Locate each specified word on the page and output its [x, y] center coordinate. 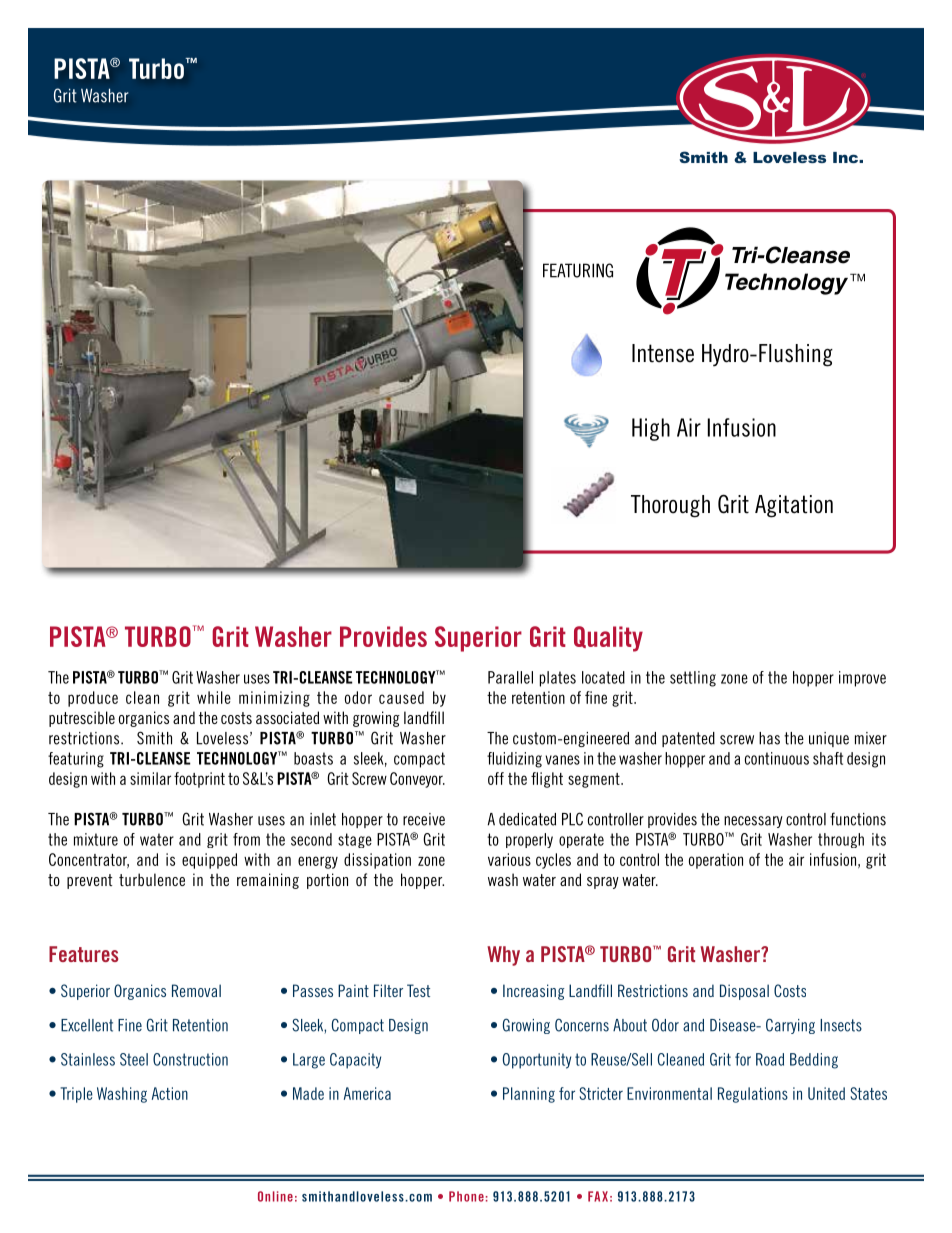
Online [275, 1196]
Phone [466, 1196]
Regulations [753, 1095]
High [651, 429]
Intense [663, 353]
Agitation [794, 506]
